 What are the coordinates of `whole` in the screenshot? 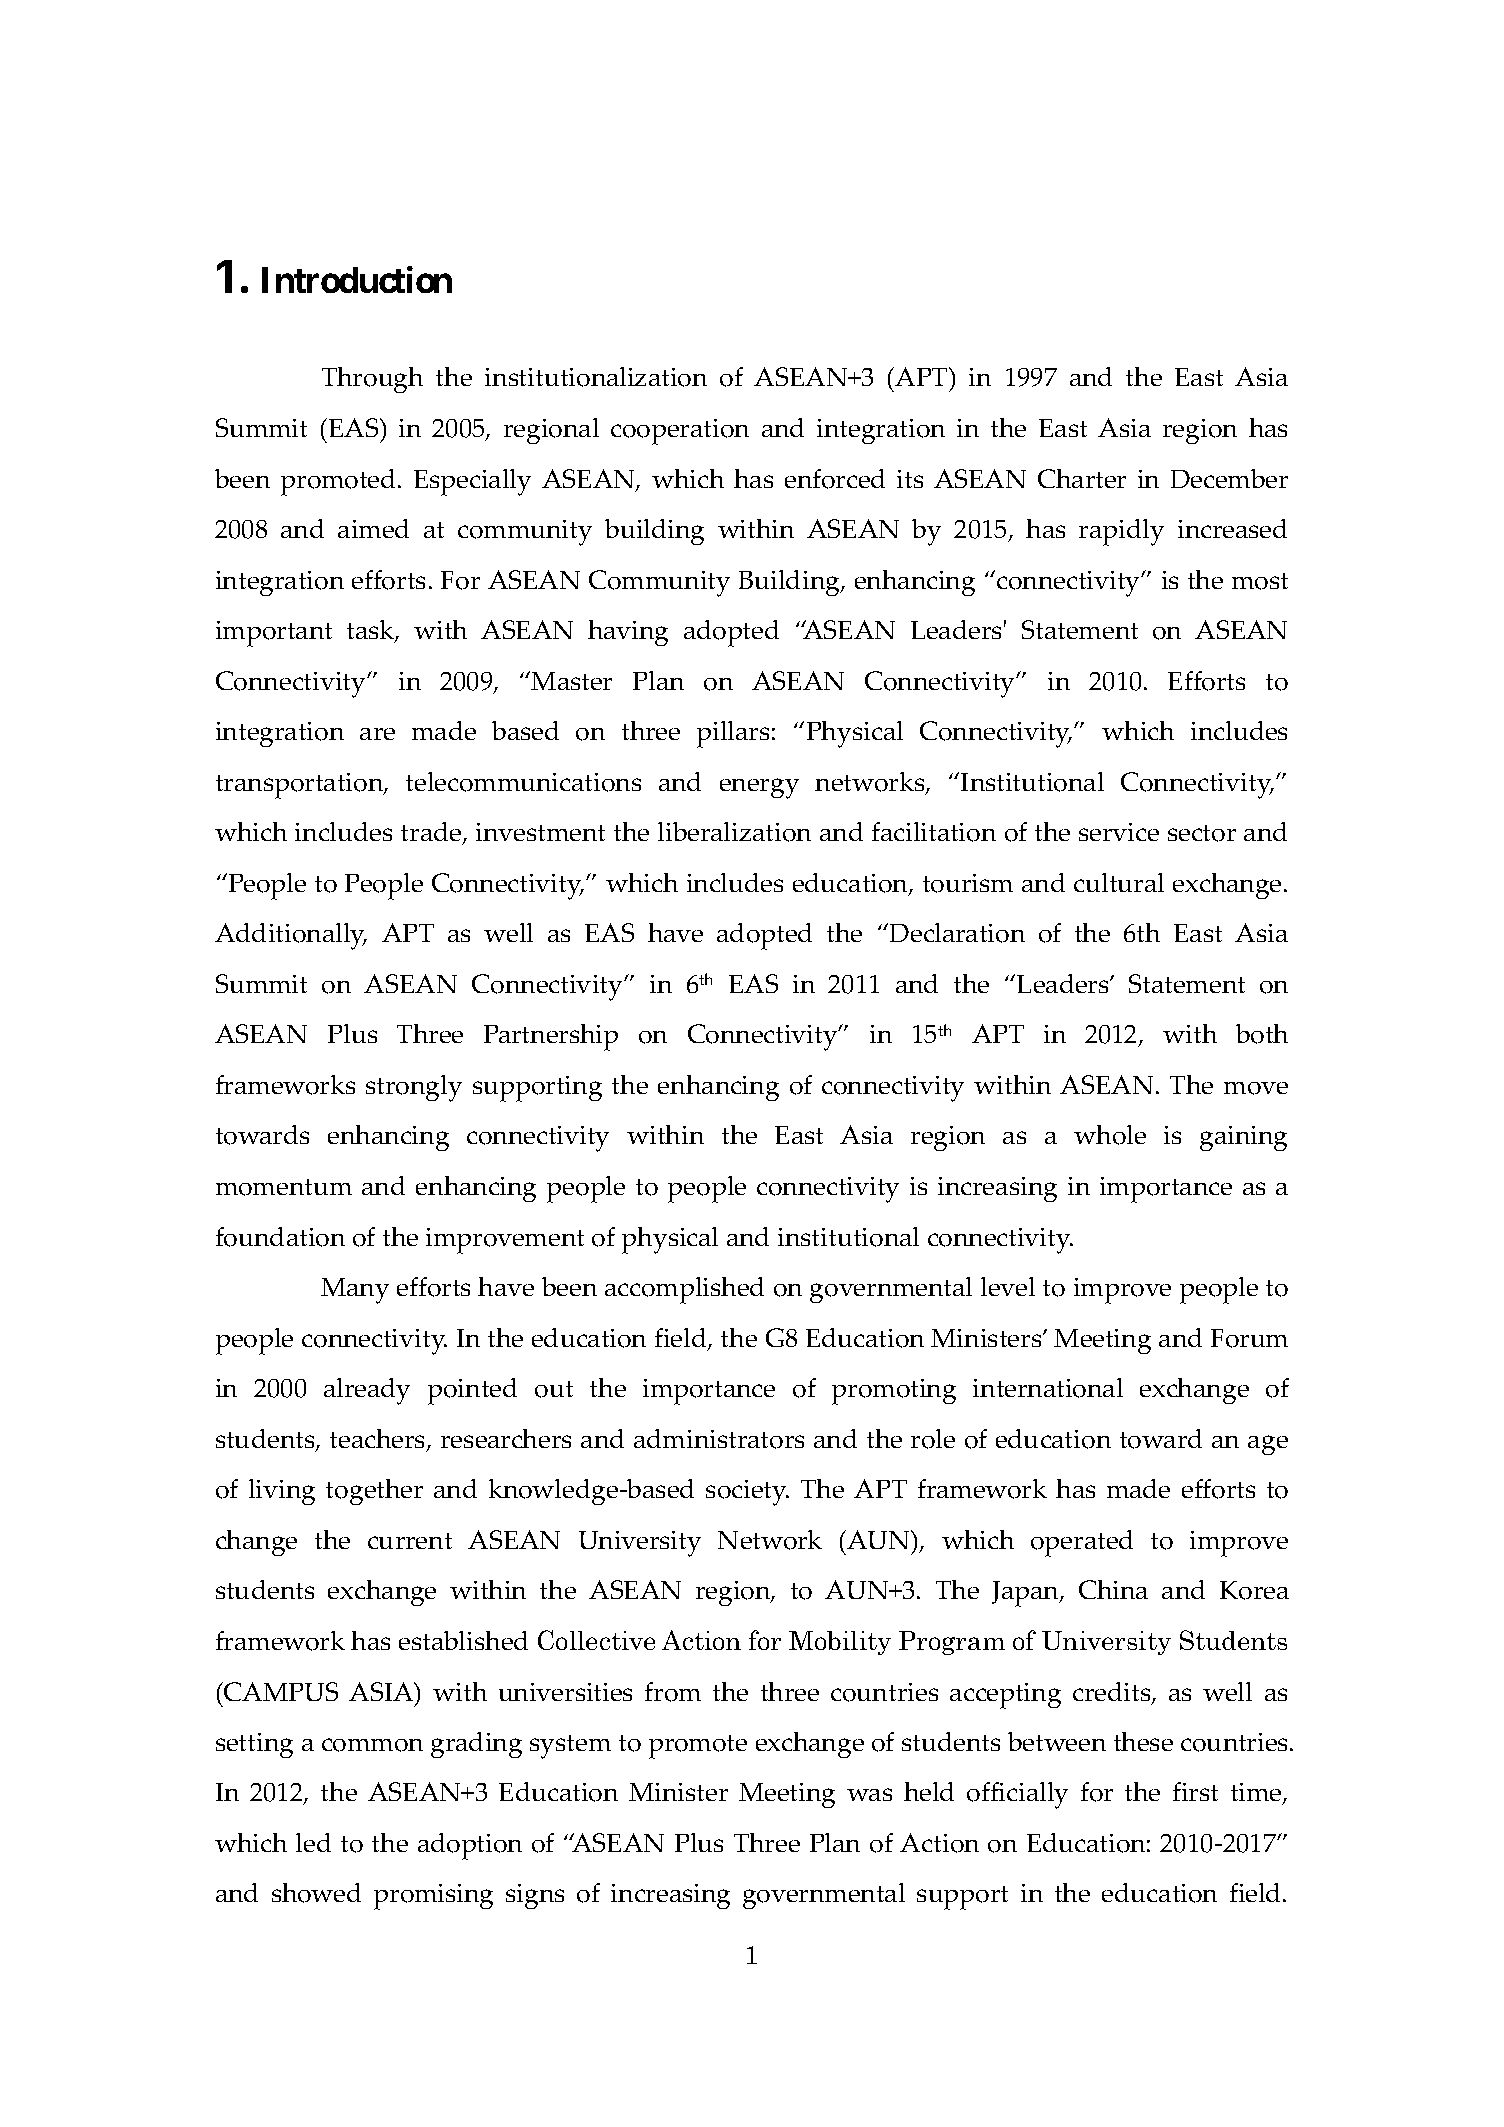 It's located at (1110, 1135).
